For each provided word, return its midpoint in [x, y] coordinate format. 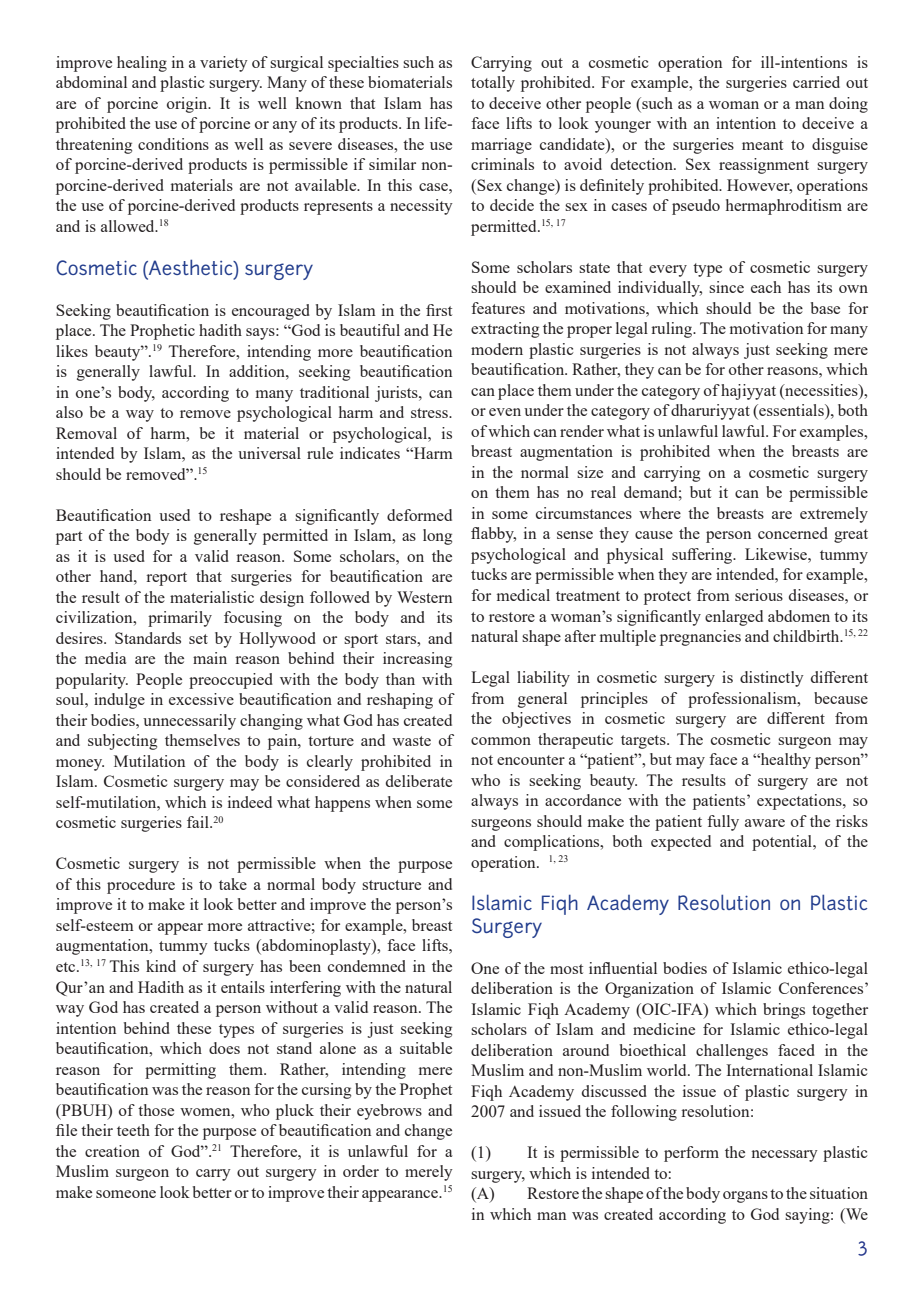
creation [112, 1151]
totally [493, 84]
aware [765, 823]
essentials [791, 411]
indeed [250, 802]
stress [430, 413]
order [361, 1171]
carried [816, 82]
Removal [86, 433]
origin [188, 105]
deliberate [419, 781]
